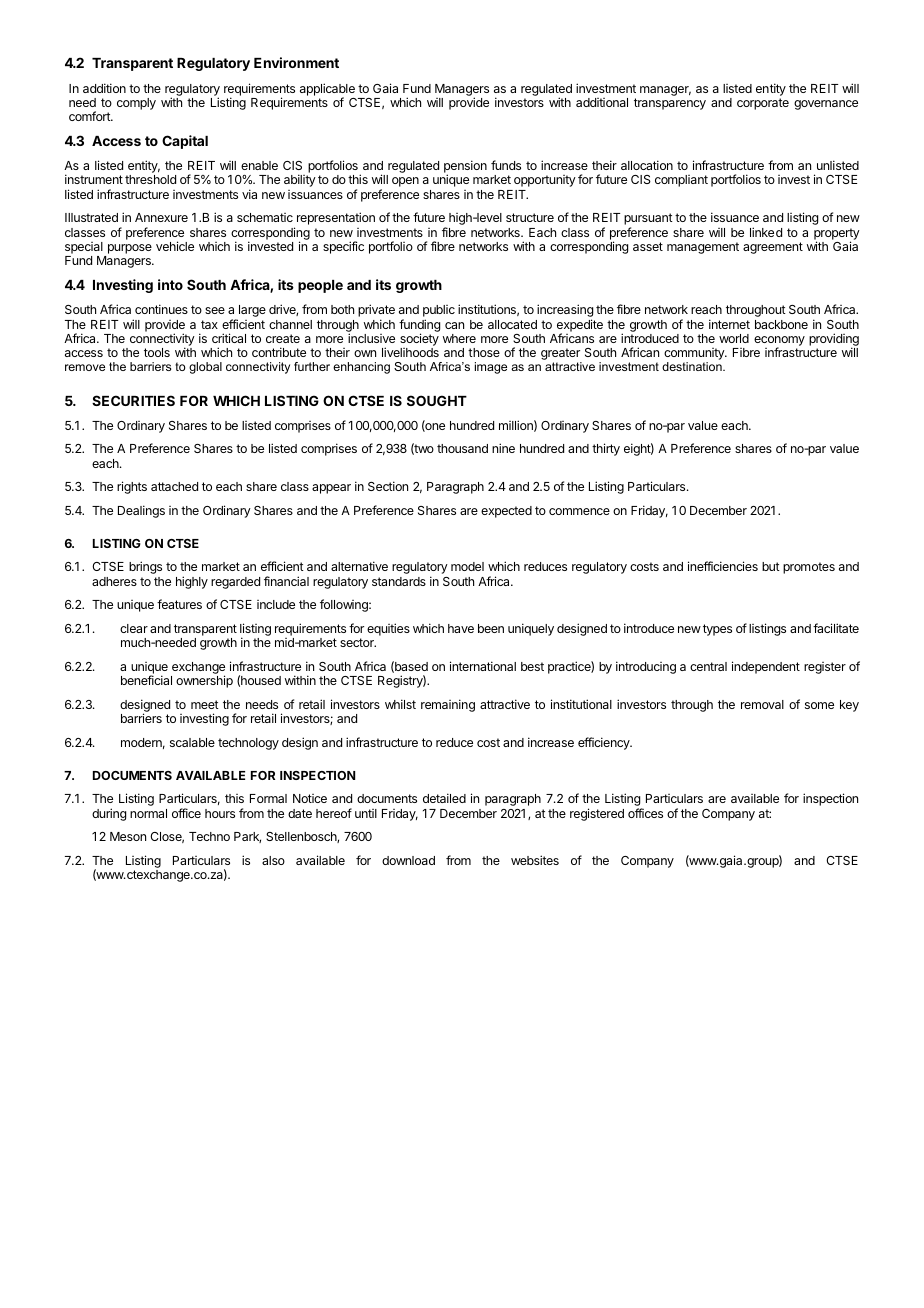 The image size is (924, 1308). I want to click on Dealings, so click(141, 511).
